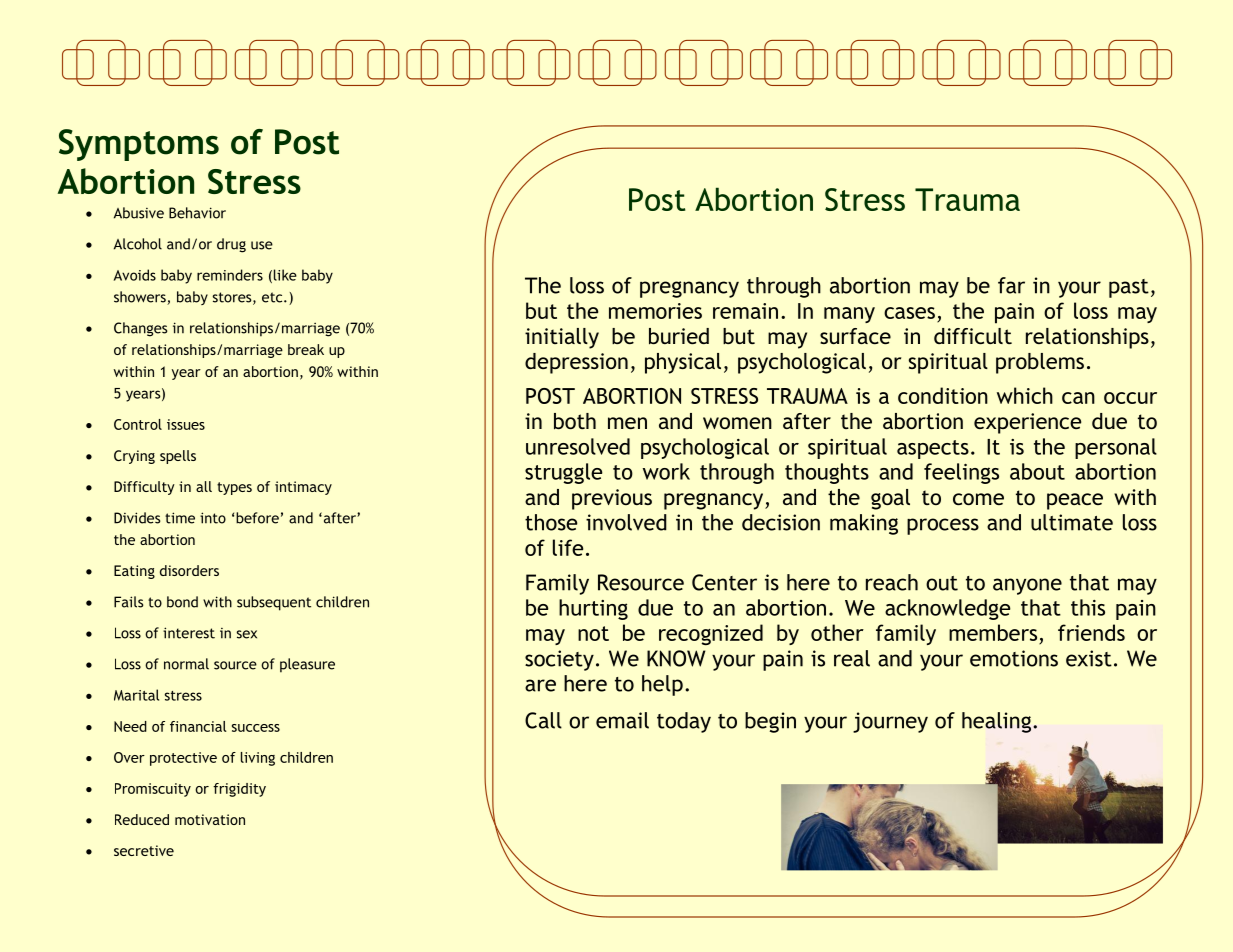 Image resolution: width=1233 pixels, height=952 pixels. I want to click on motivation, so click(210, 819).
